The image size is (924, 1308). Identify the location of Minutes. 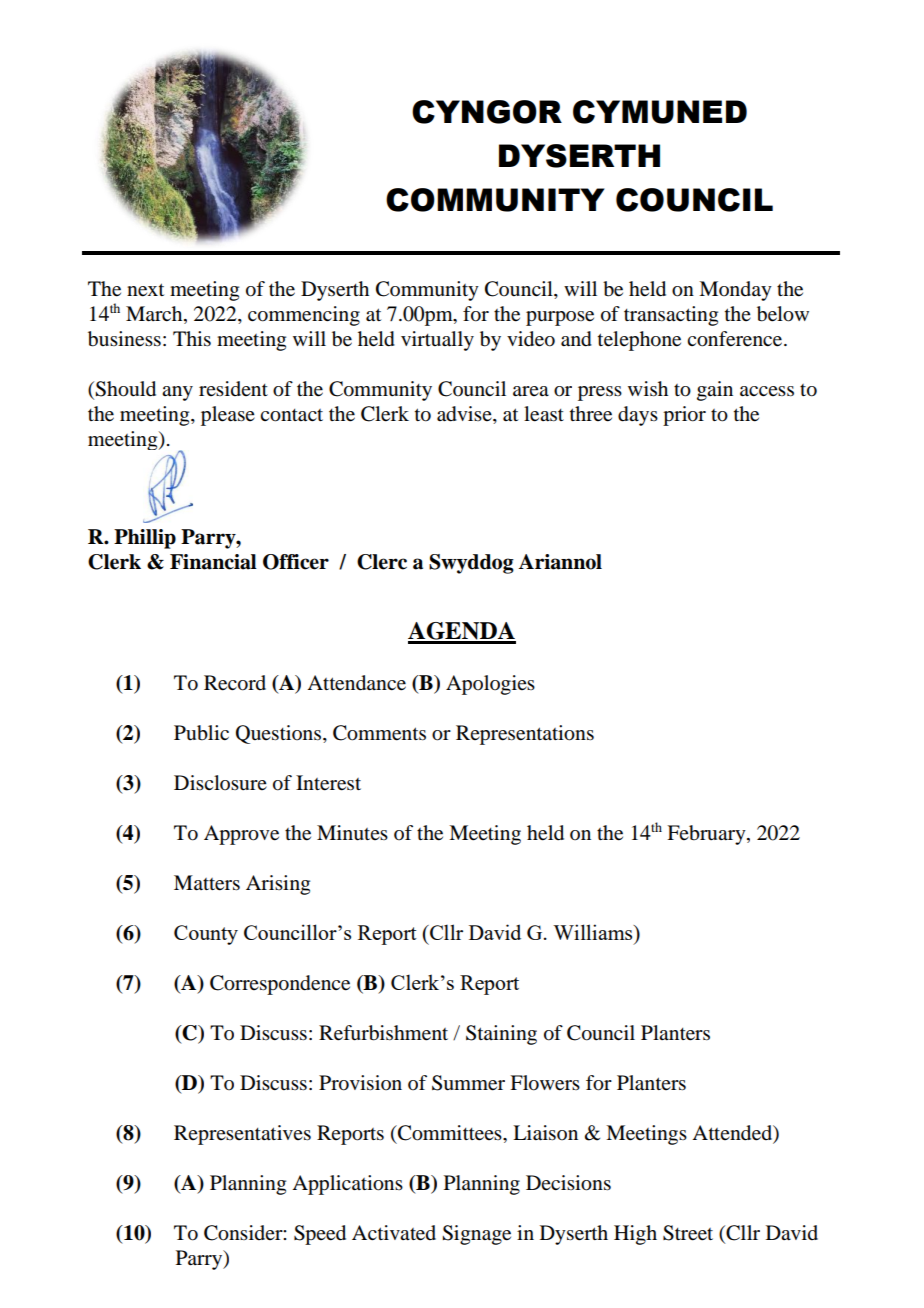
(352, 833).
